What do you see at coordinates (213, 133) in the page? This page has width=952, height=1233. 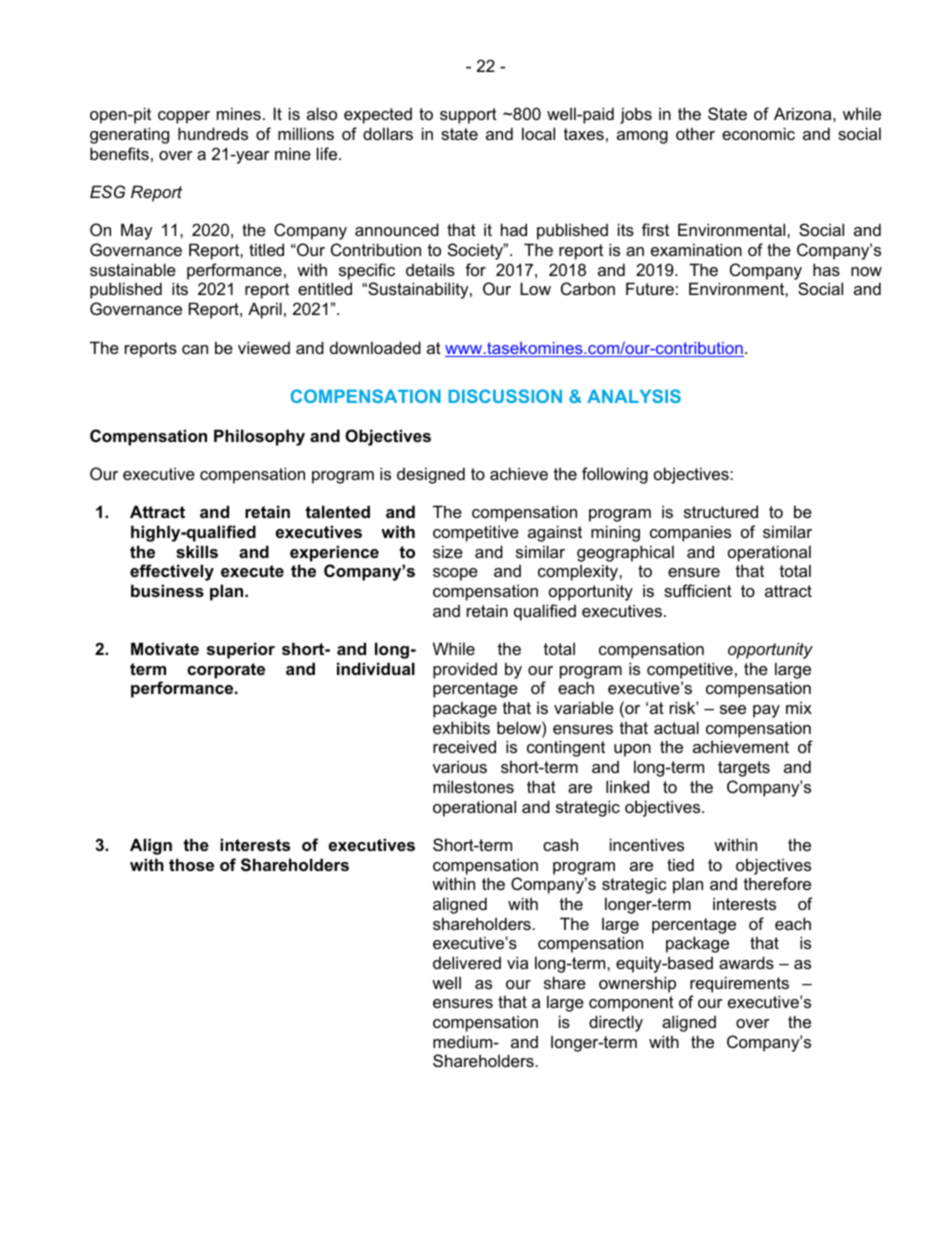 I see `hundreds` at bounding box center [213, 133].
